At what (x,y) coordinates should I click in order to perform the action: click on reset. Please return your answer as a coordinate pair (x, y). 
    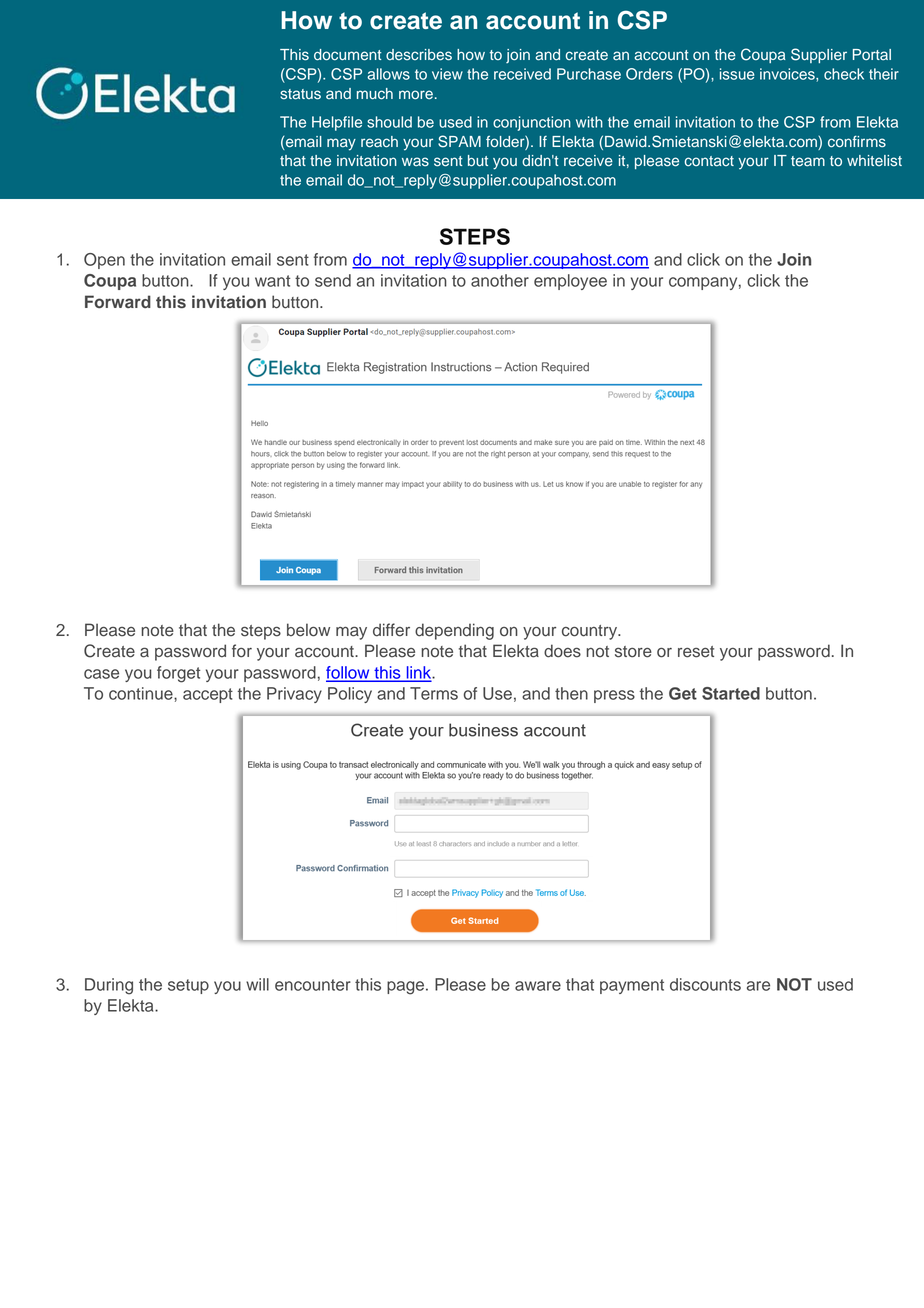
    Looking at the image, I should click on (696, 652).
